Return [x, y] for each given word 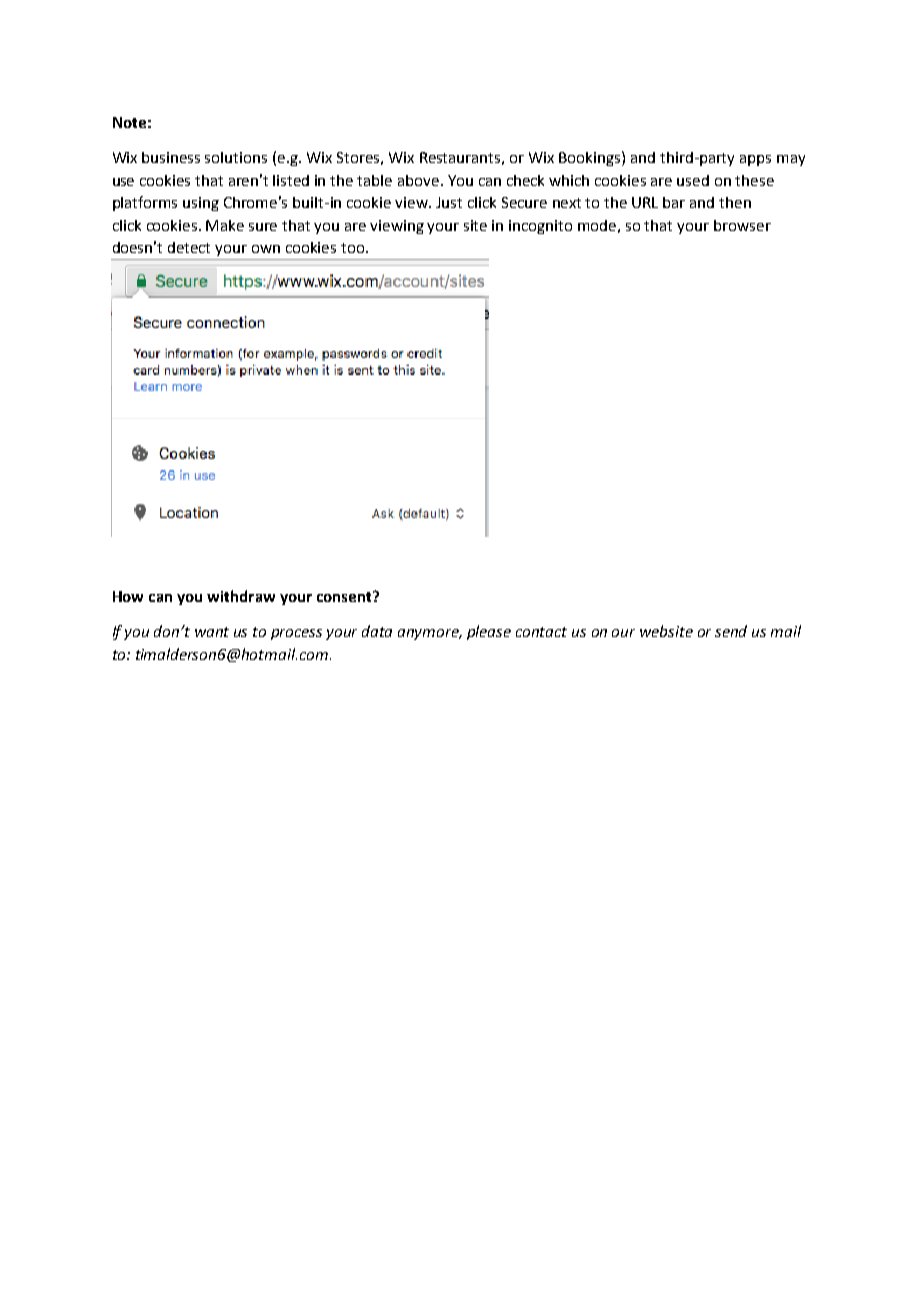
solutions [236, 157]
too [354, 248]
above [420, 180]
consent [345, 596]
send [731, 631]
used [693, 180]
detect [189, 247]
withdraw [241, 596]
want [212, 632]
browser [742, 225]
